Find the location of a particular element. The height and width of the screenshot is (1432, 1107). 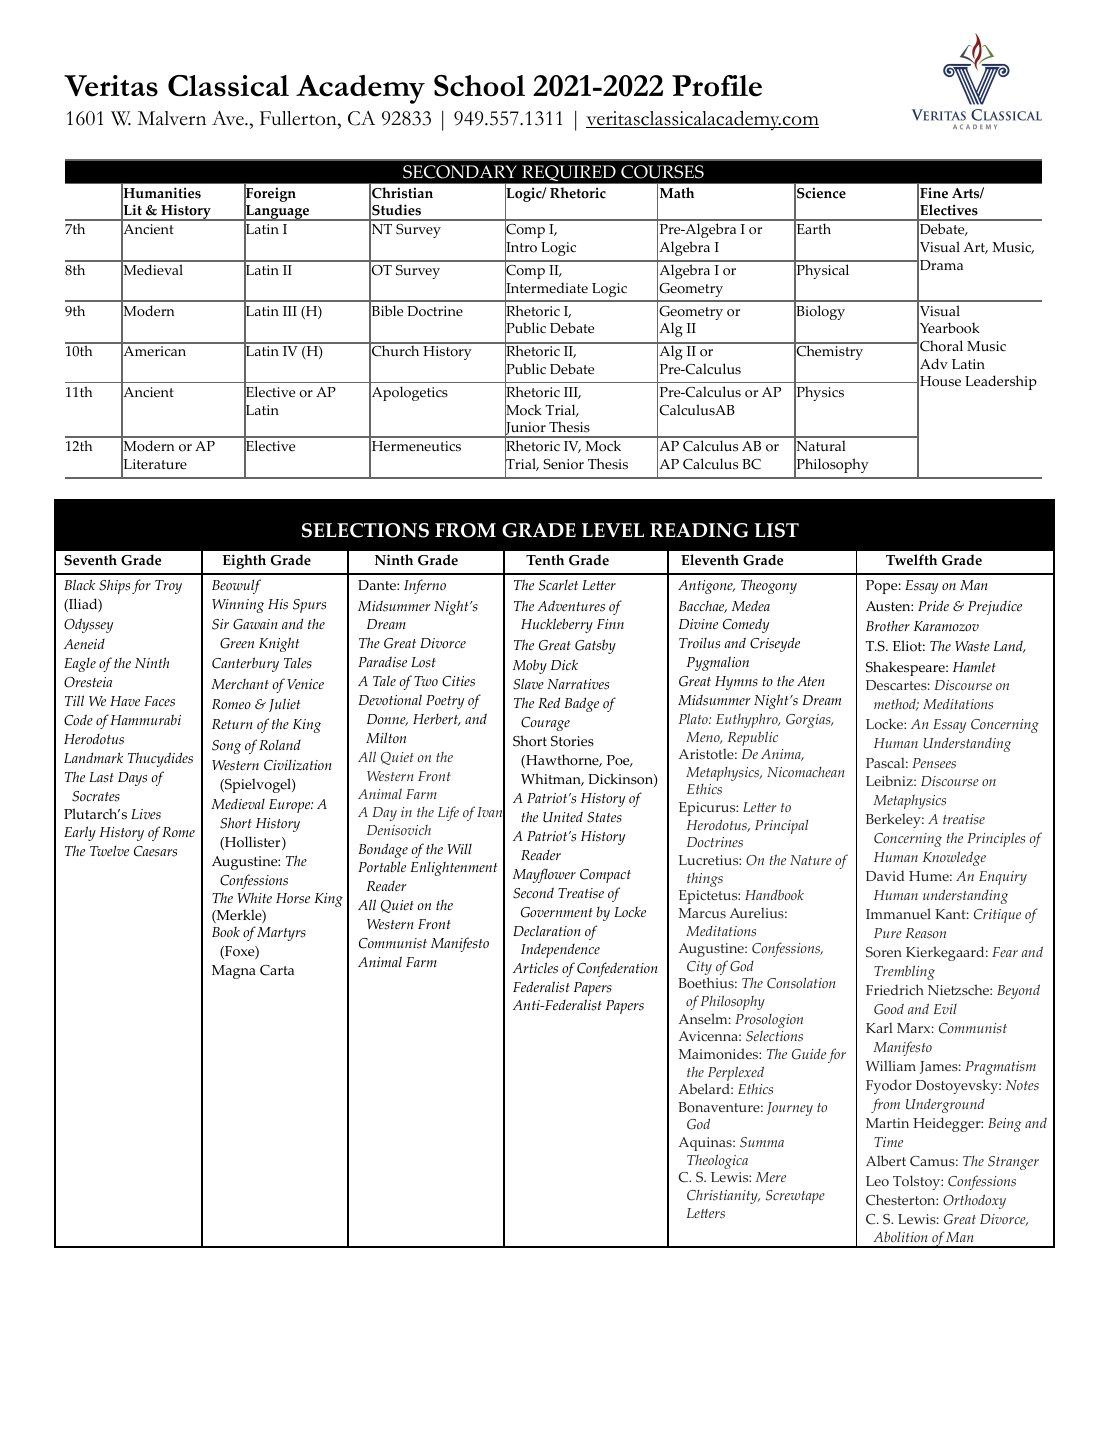

Malvern is located at coordinates (171, 118).
